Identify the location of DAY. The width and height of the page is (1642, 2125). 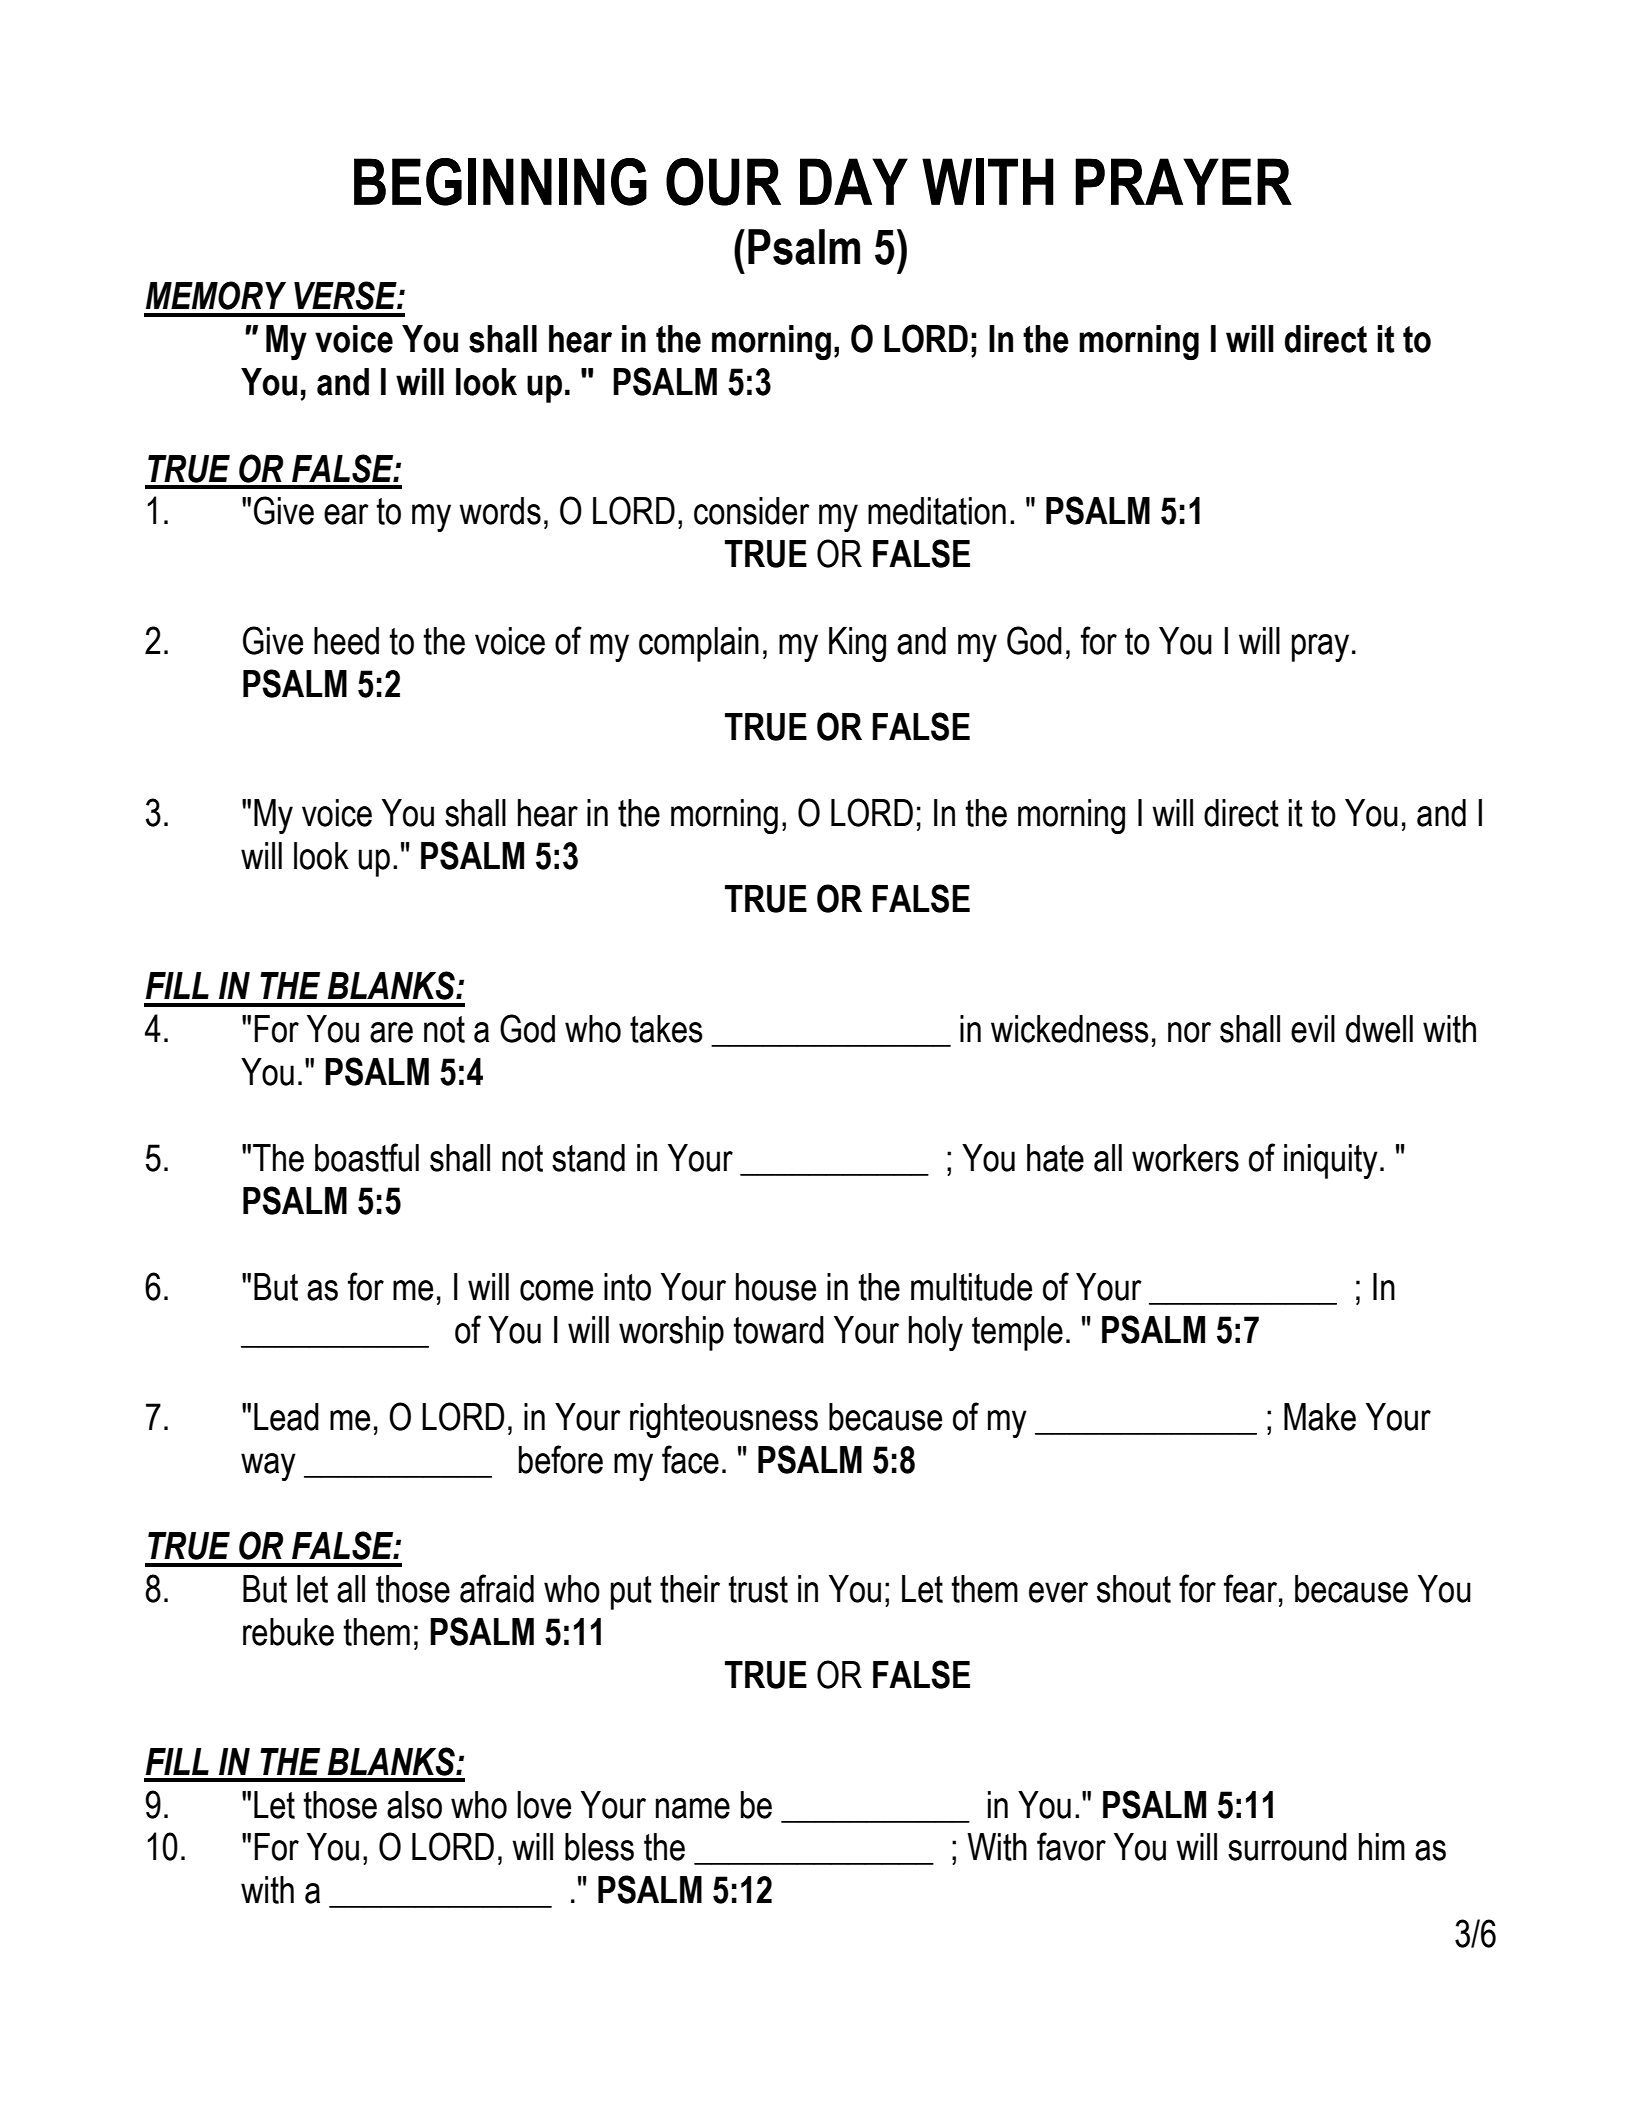
(854, 181).
